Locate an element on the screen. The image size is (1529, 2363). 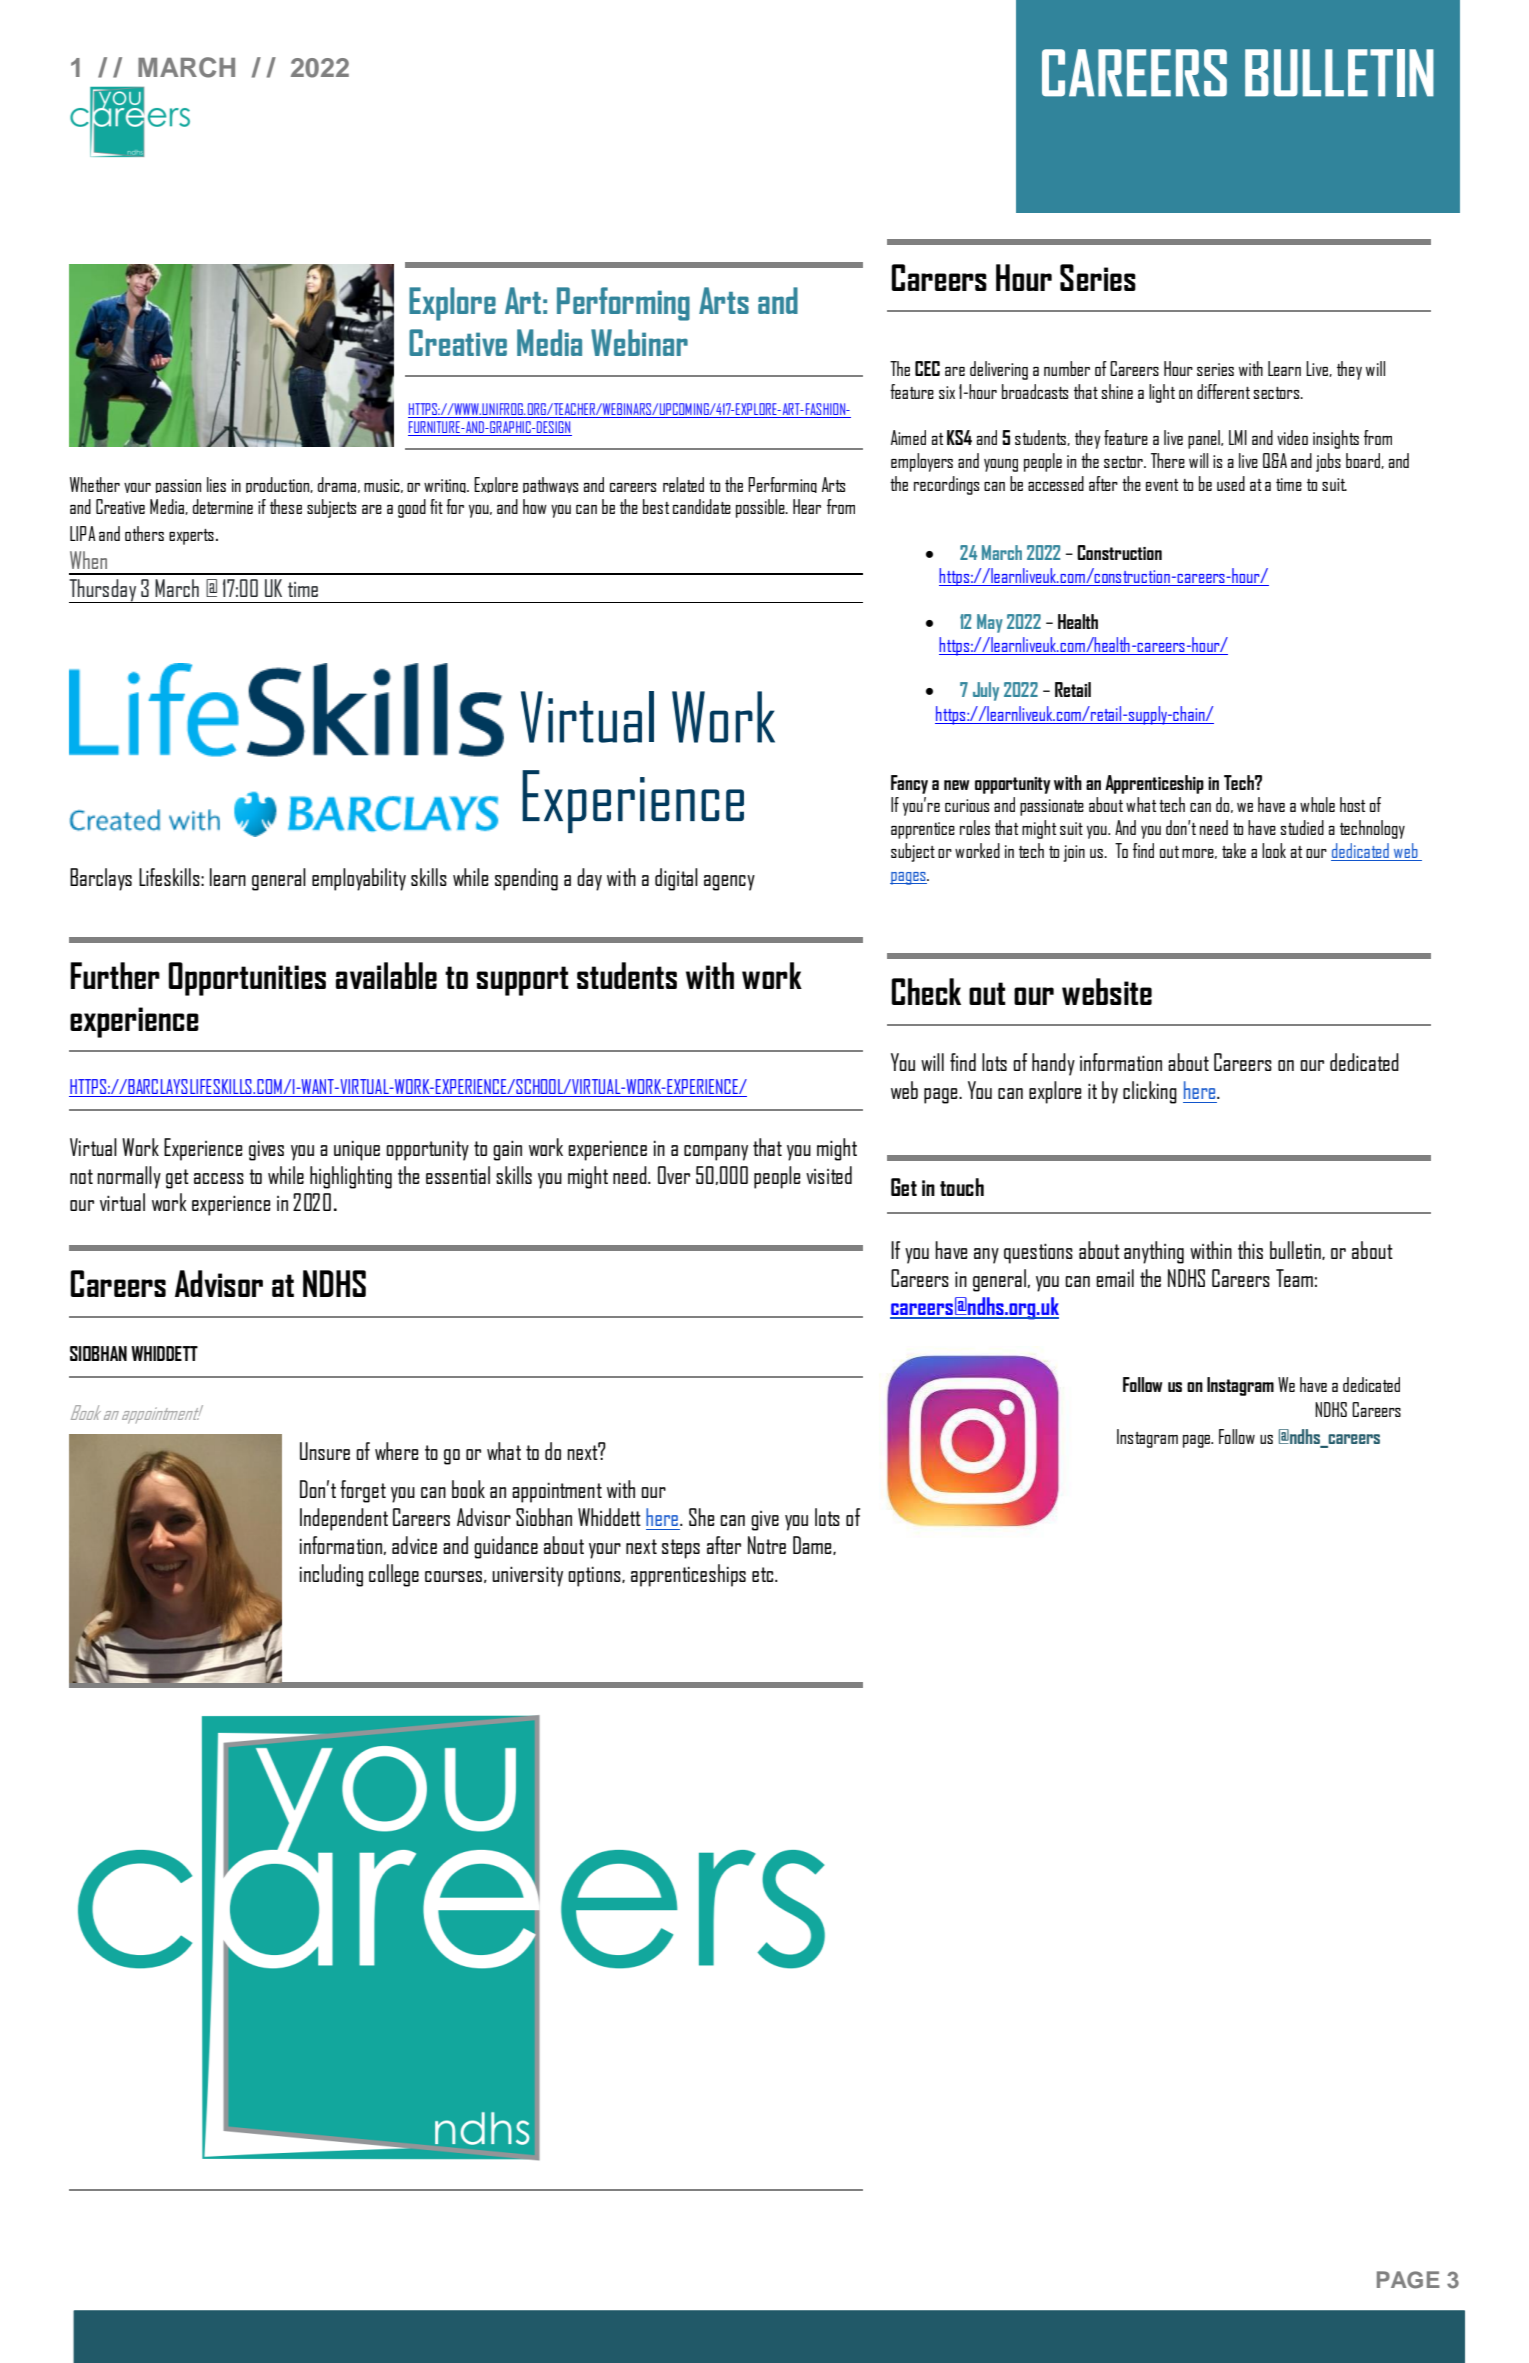
Opportunities is located at coordinates (247, 979).
